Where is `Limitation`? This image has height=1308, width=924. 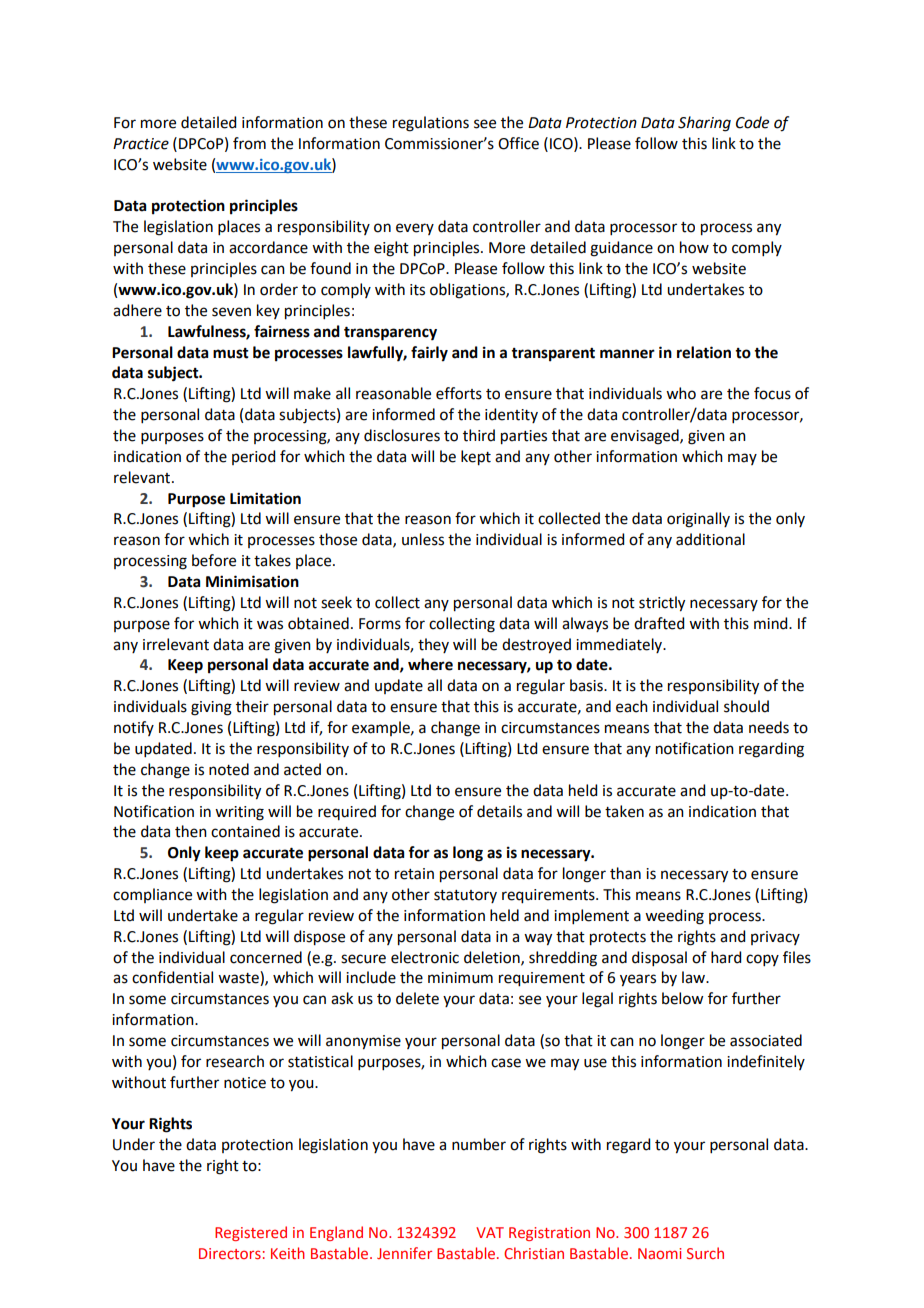 Limitation is located at coordinates (265, 498).
